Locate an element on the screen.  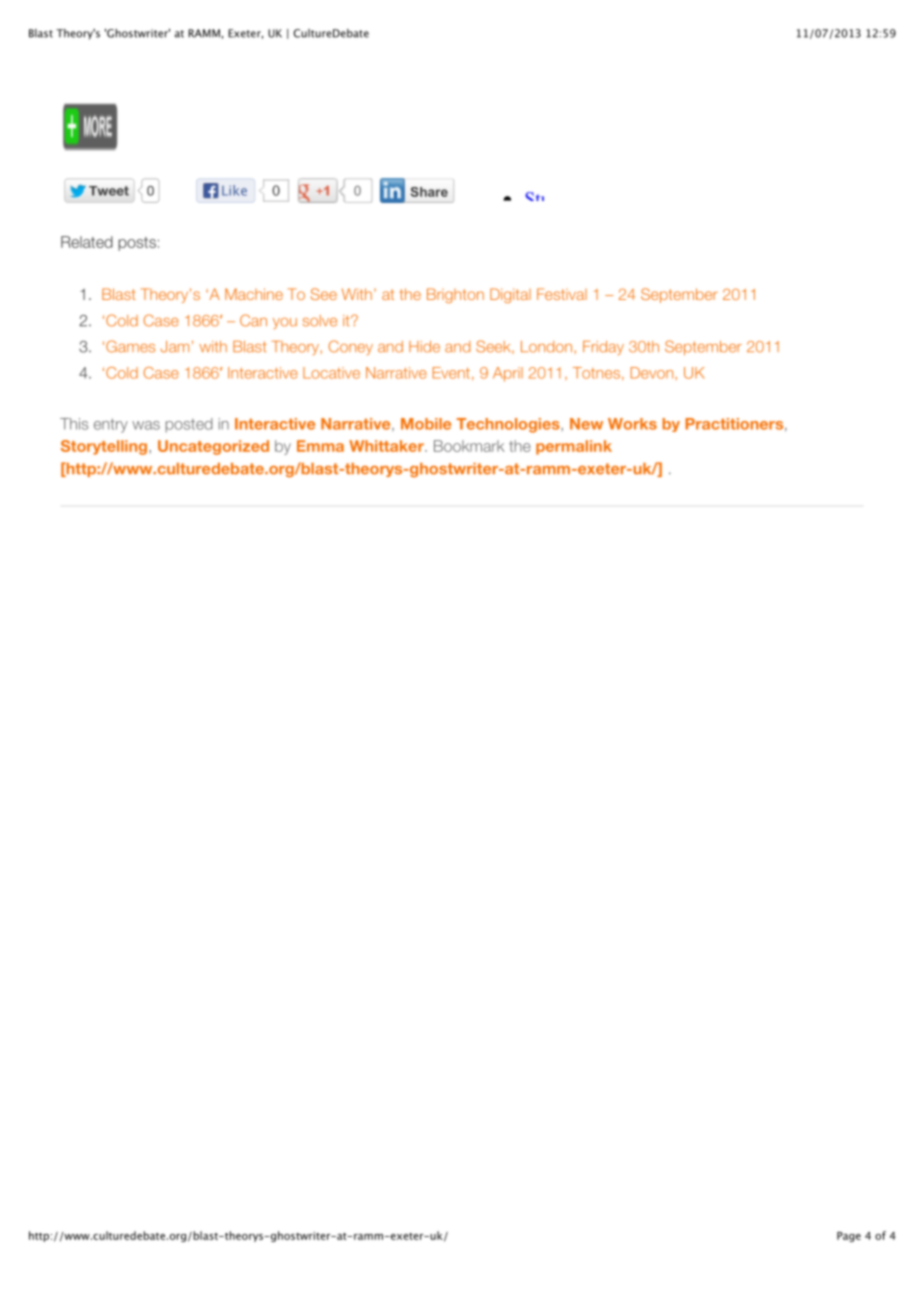
Works is located at coordinates (632, 424).
